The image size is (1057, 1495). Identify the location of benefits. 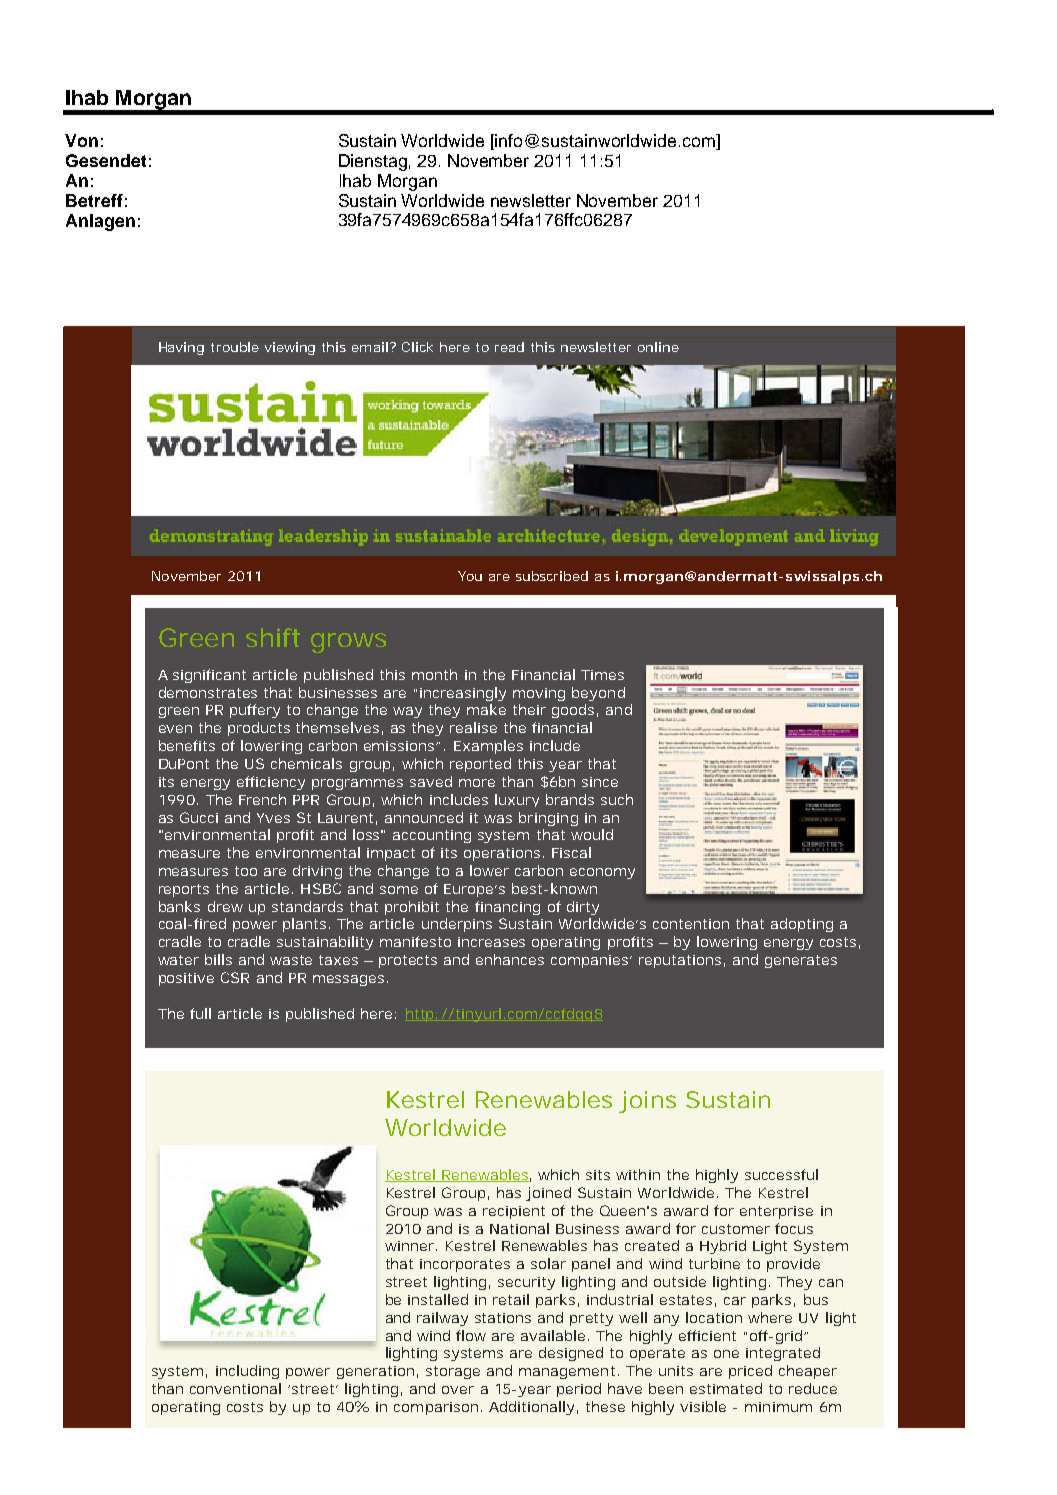
(187, 745).
